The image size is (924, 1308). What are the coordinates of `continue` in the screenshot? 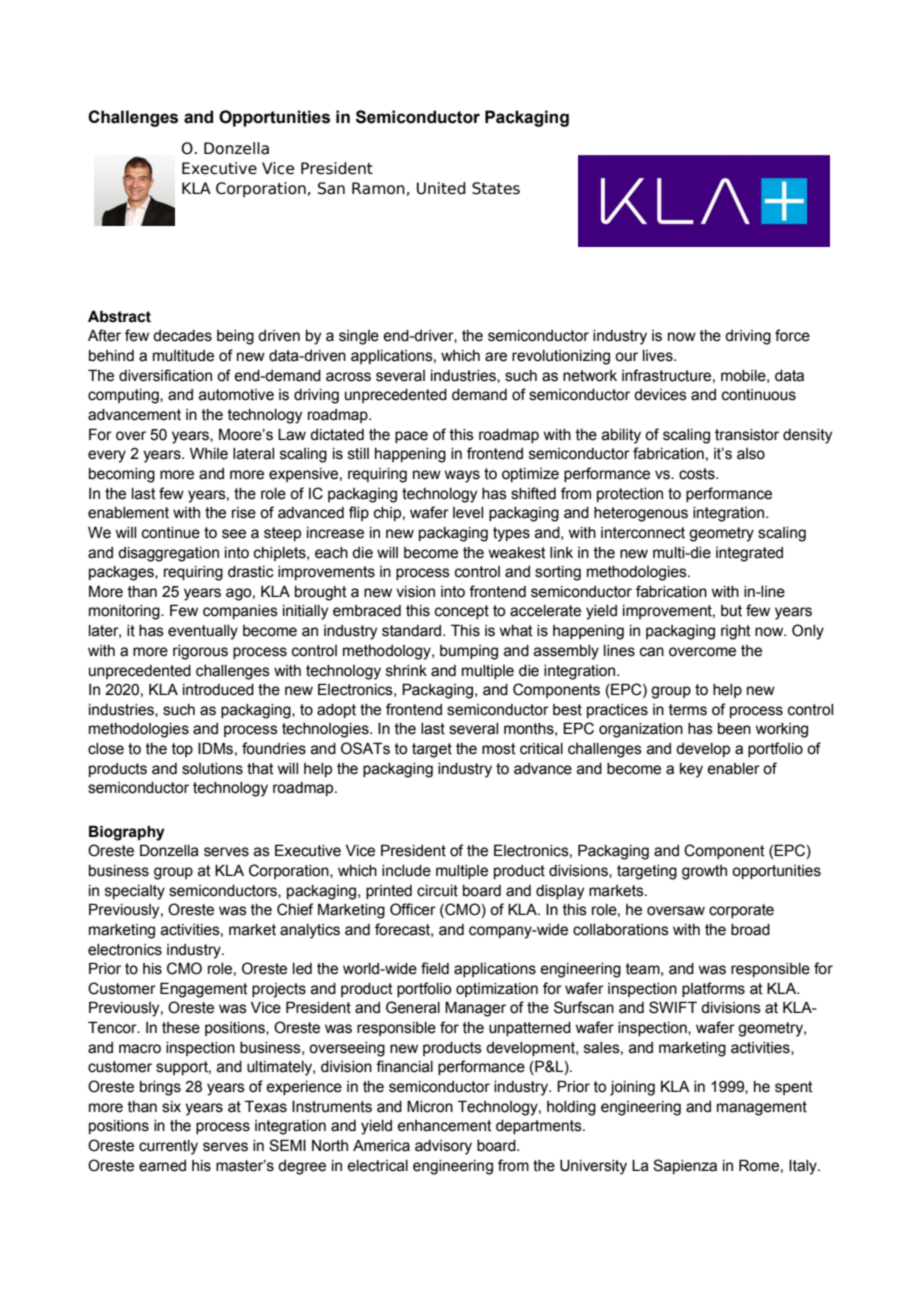 It's located at (171, 533).
